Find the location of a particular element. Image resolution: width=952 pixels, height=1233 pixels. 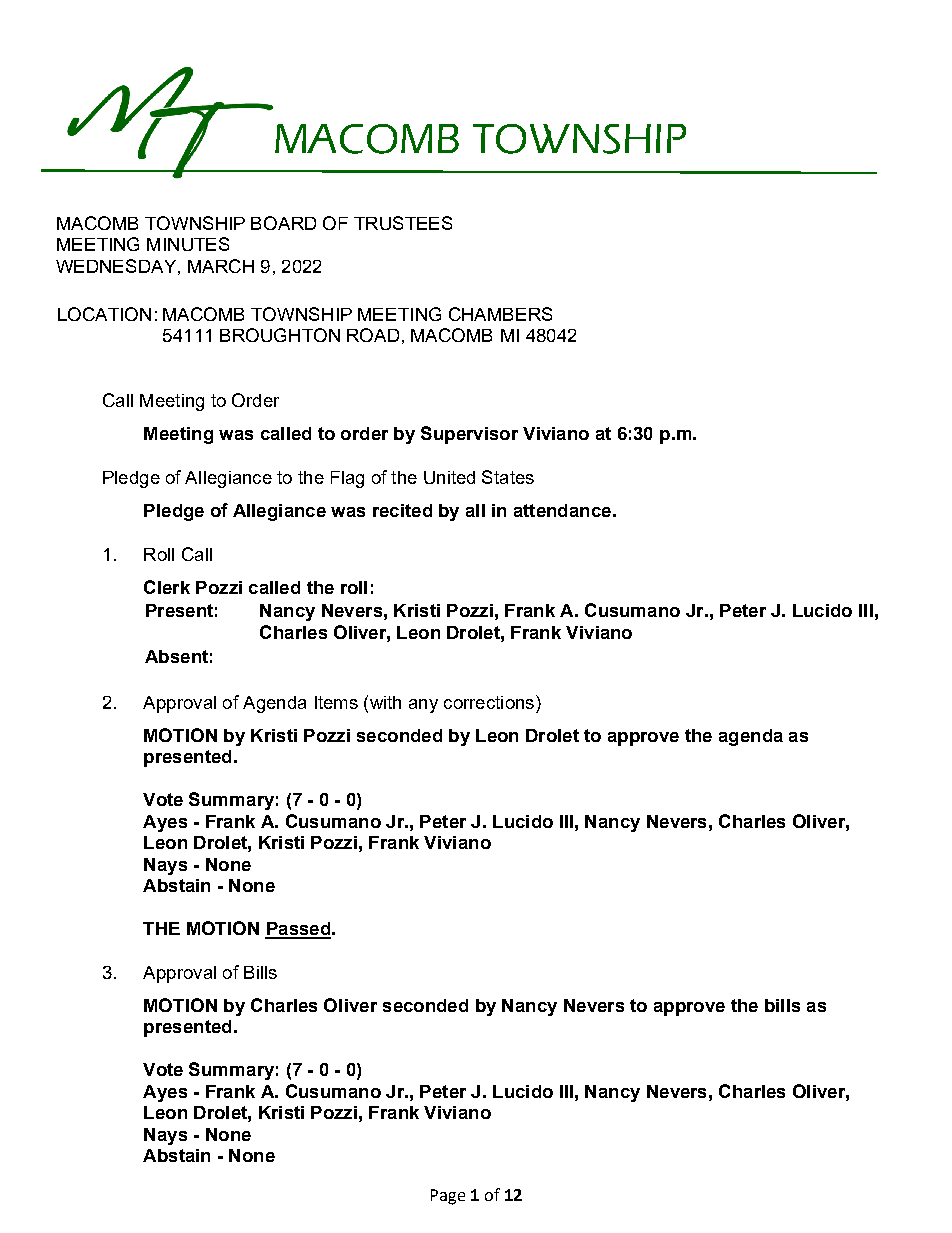

Flag is located at coordinates (347, 479).
